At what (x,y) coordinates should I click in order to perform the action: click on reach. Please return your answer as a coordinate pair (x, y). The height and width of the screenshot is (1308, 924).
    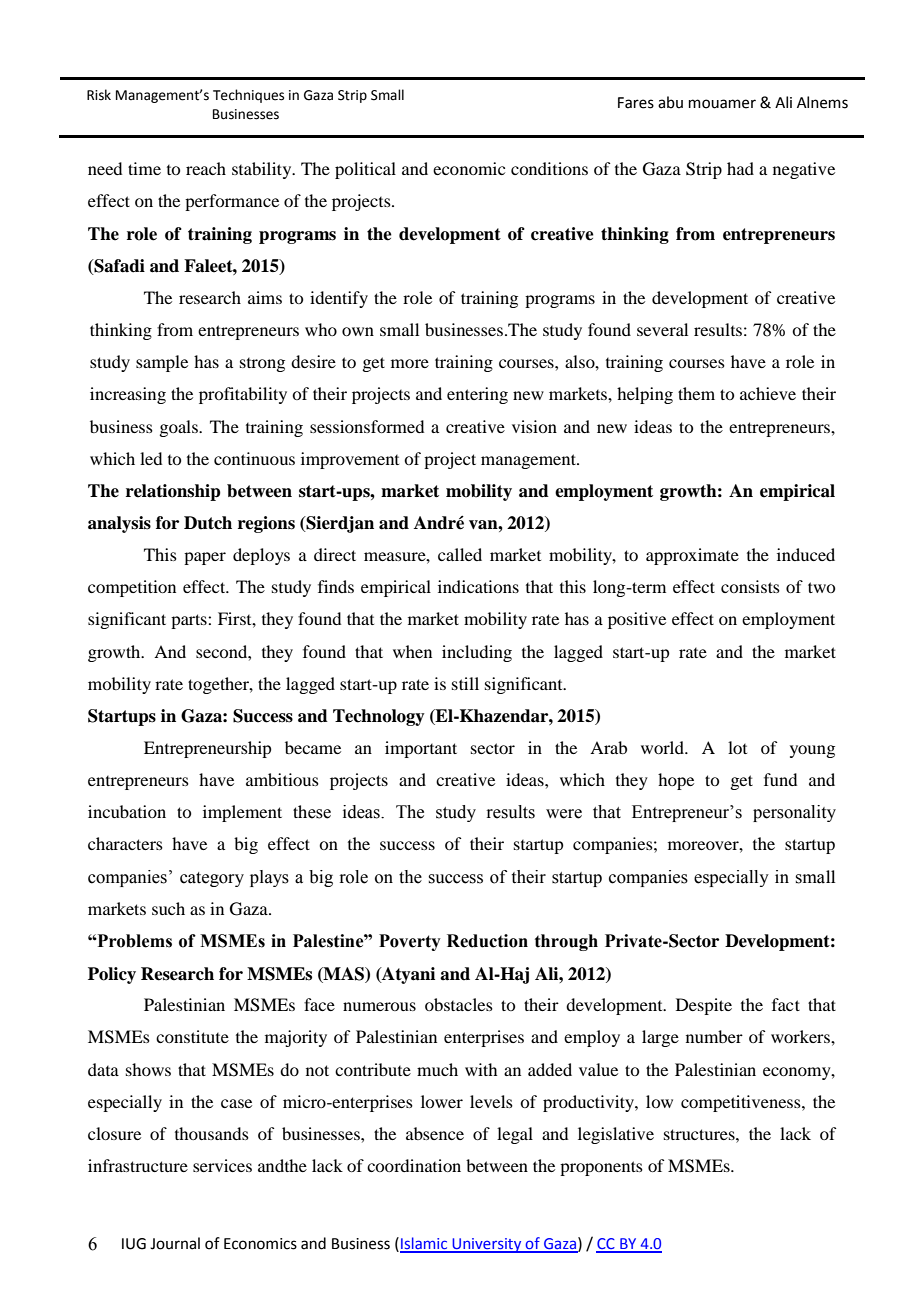
    Looking at the image, I should click on (206, 168).
